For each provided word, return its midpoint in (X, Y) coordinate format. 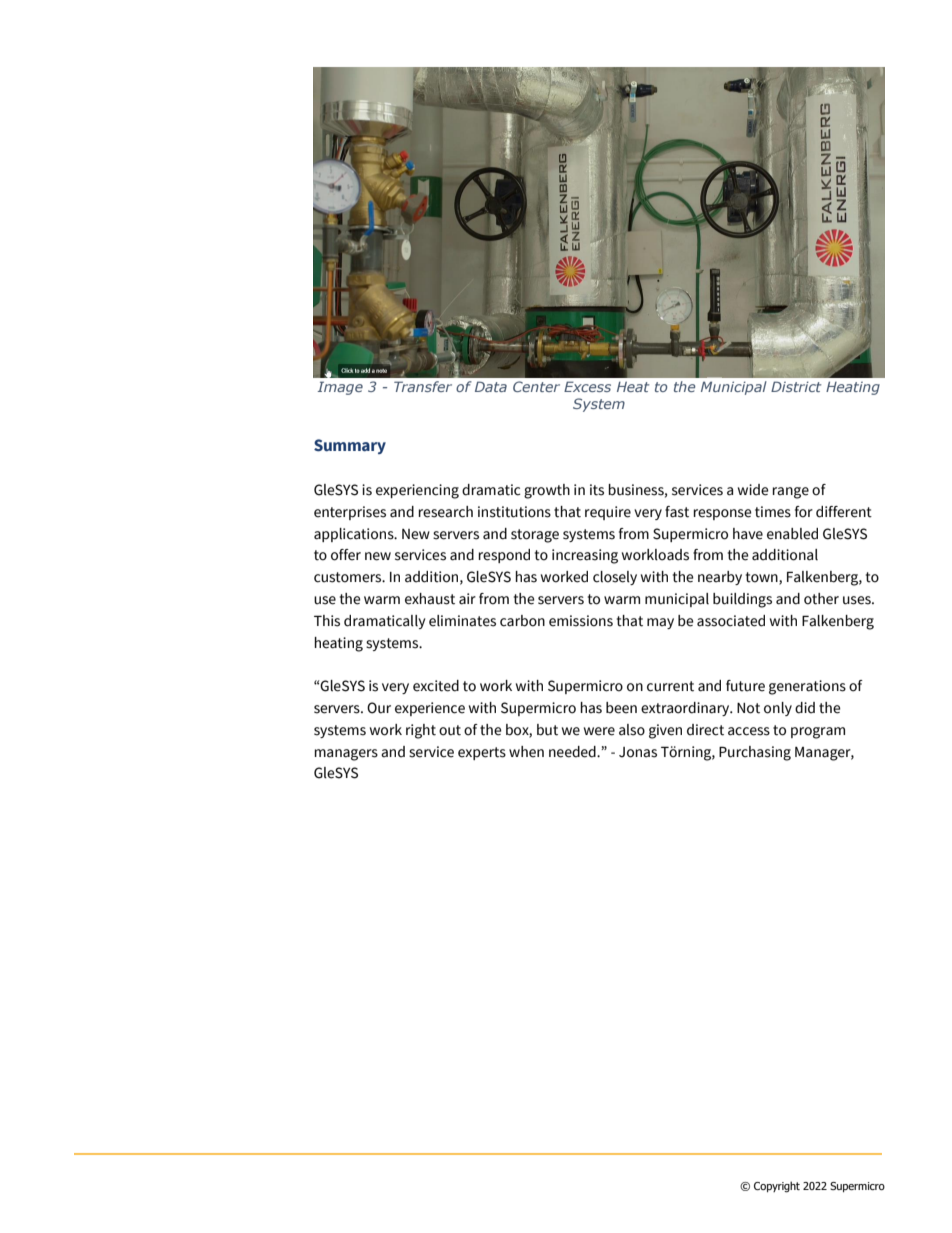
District (796, 386)
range (790, 493)
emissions (581, 621)
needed (573, 752)
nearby (720, 578)
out (450, 730)
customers (349, 577)
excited (436, 686)
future (745, 686)
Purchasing (755, 753)
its (597, 490)
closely (615, 578)
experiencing (417, 491)
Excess (587, 386)
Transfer (423, 386)
